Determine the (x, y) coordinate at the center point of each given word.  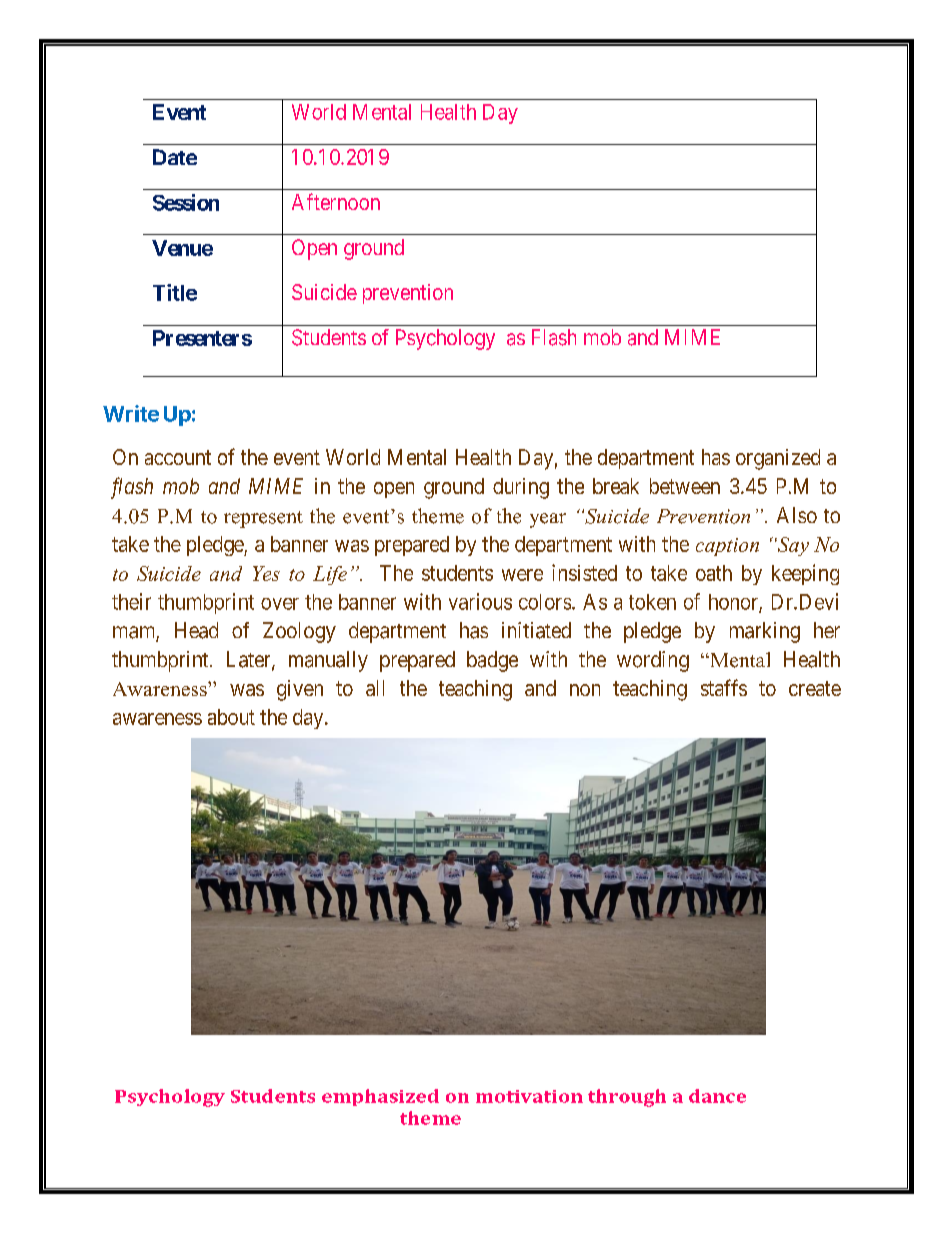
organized (778, 459)
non (585, 690)
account (178, 457)
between (685, 486)
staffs (724, 687)
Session (186, 202)
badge (492, 661)
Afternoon (336, 201)
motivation (529, 1096)
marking (765, 632)
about (231, 717)
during (521, 488)
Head (196, 630)
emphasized (380, 1097)
